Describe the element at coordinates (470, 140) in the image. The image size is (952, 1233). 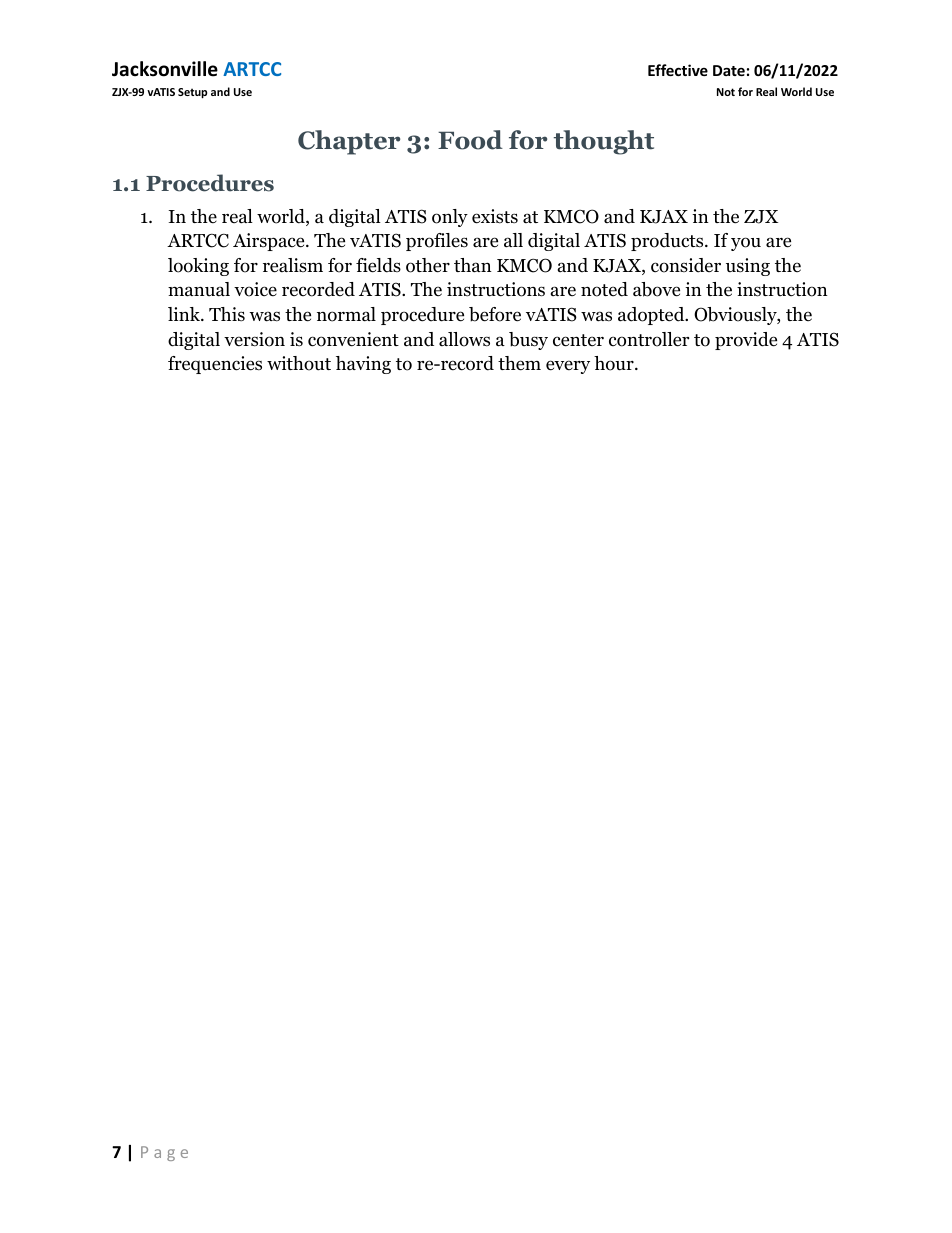
I see `Food` at that location.
